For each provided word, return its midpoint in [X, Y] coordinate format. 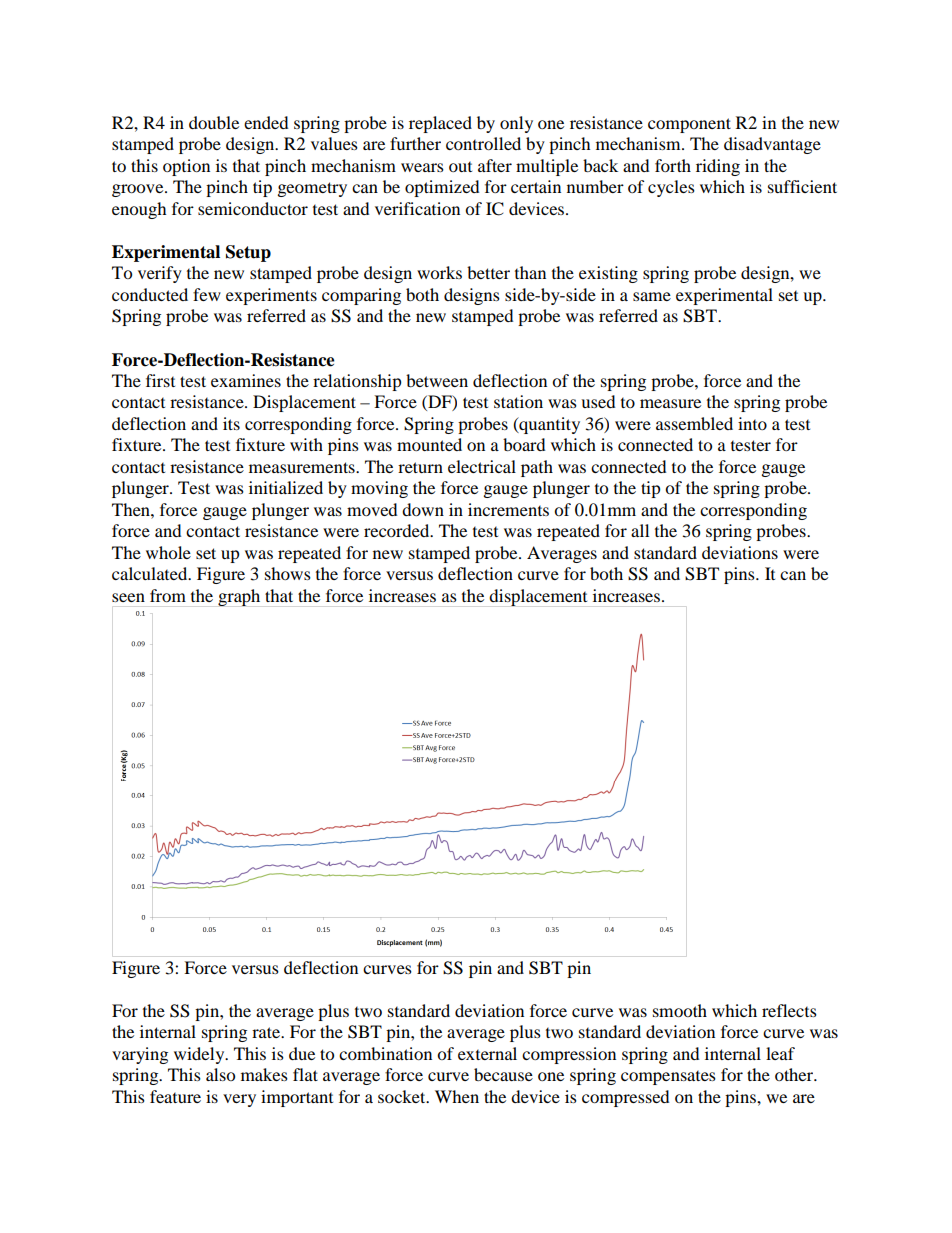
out [460, 166]
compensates [668, 1077]
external [487, 1053]
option [186, 167]
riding [718, 167]
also [220, 1074]
